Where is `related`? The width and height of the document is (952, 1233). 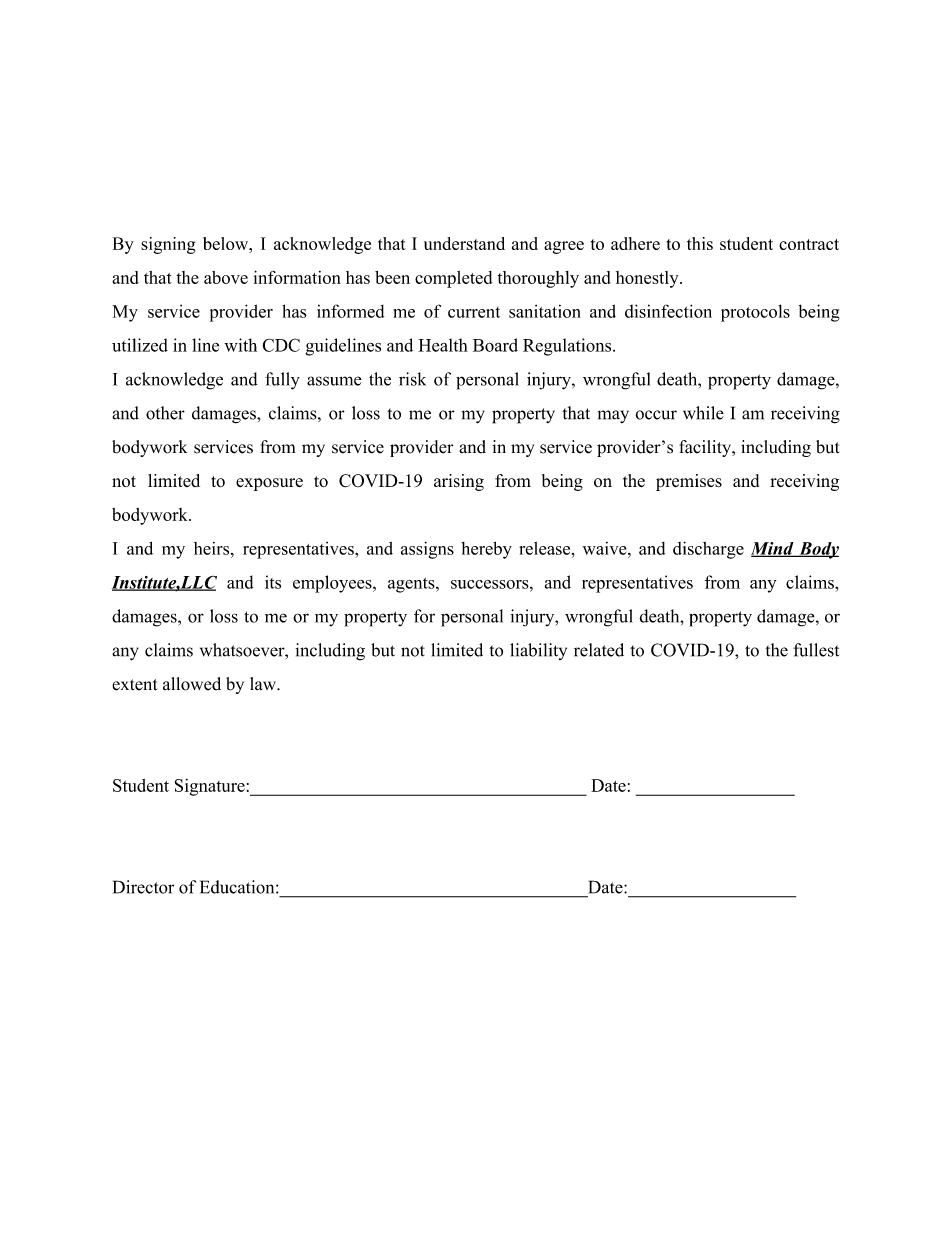 related is located at coordinates (599, 650).
